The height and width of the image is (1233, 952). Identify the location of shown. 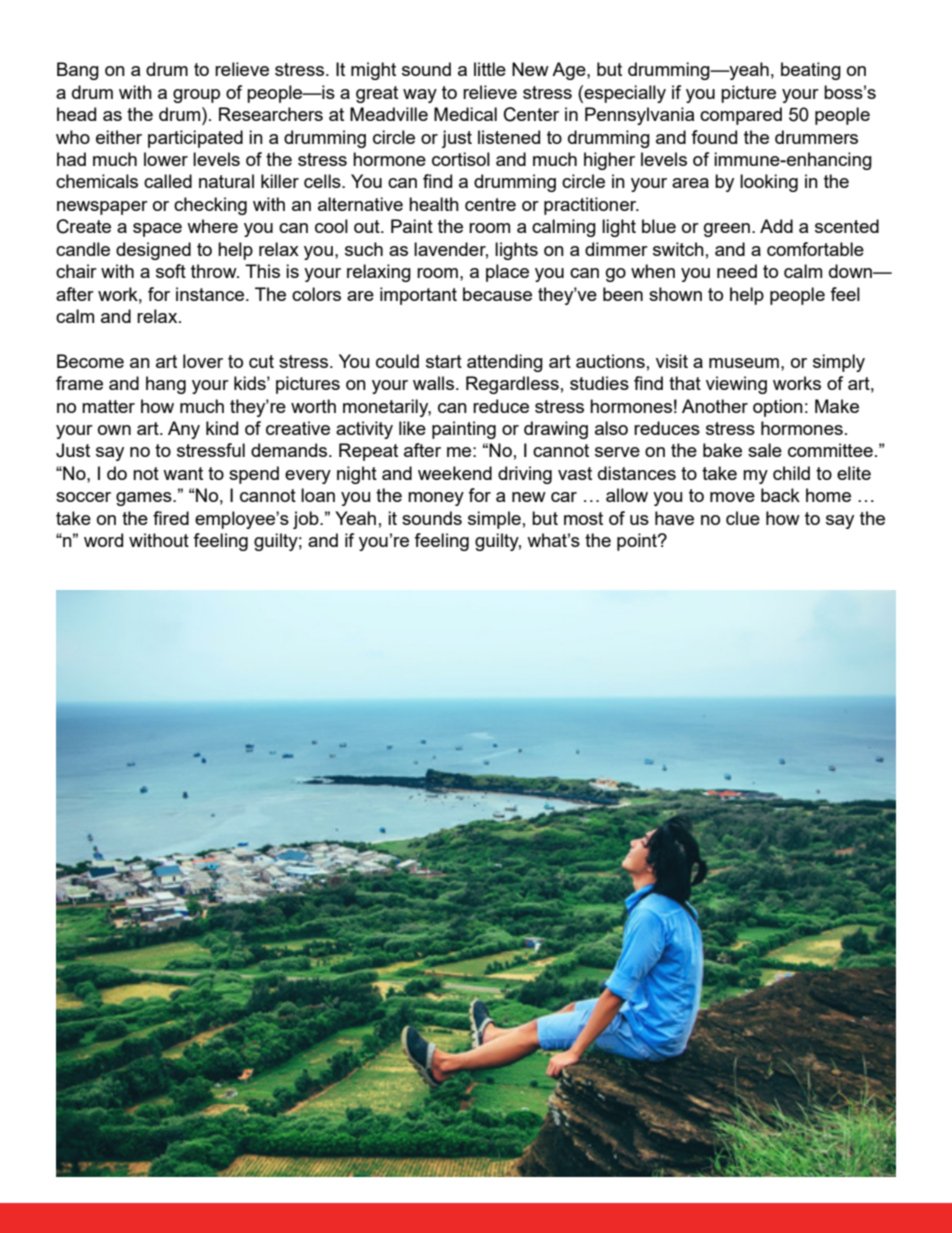
(675, 294).
